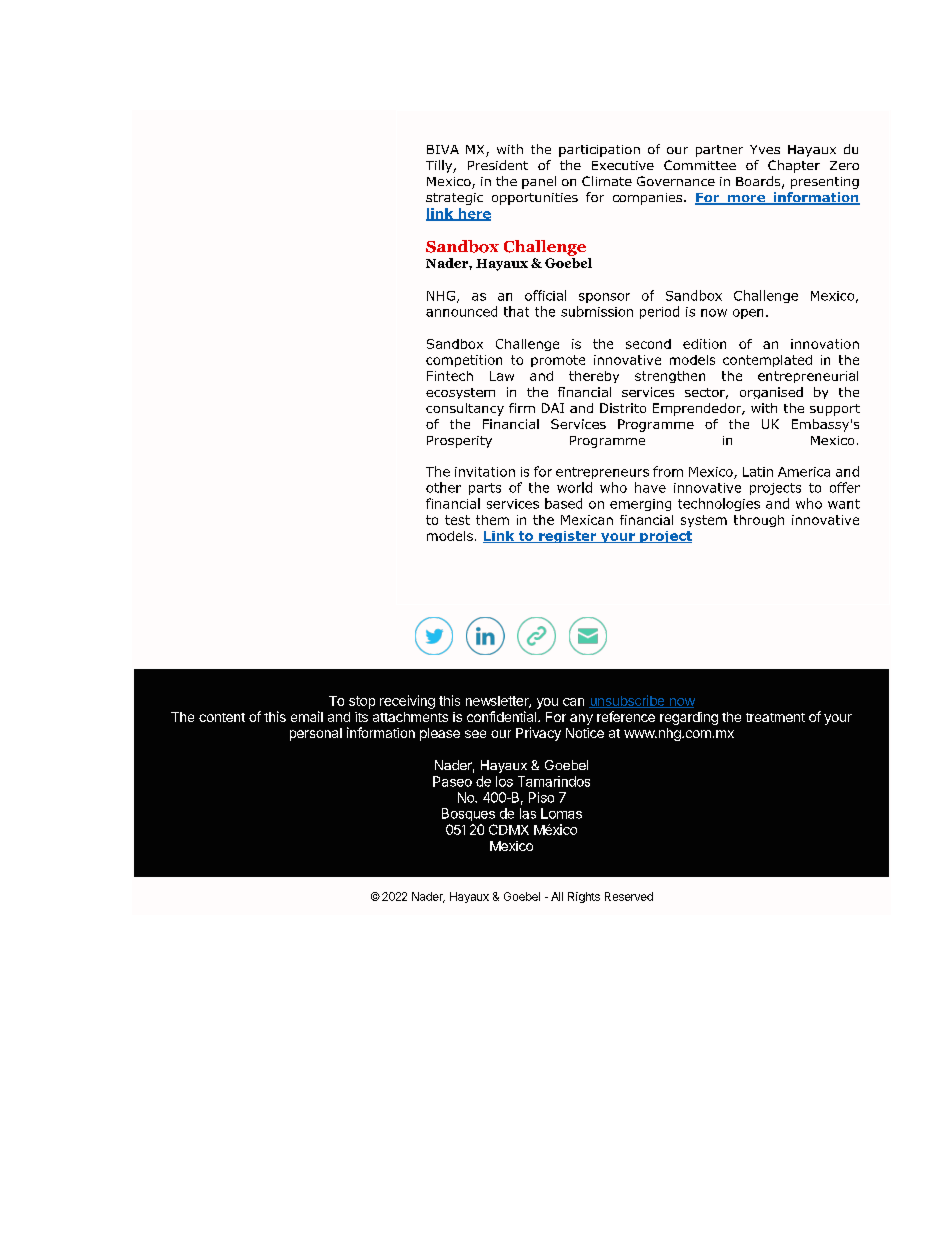 The image size is (952, 1233). Describe the element at coordinates (522, 408) in the screenshot. I see `firm` at that location.
